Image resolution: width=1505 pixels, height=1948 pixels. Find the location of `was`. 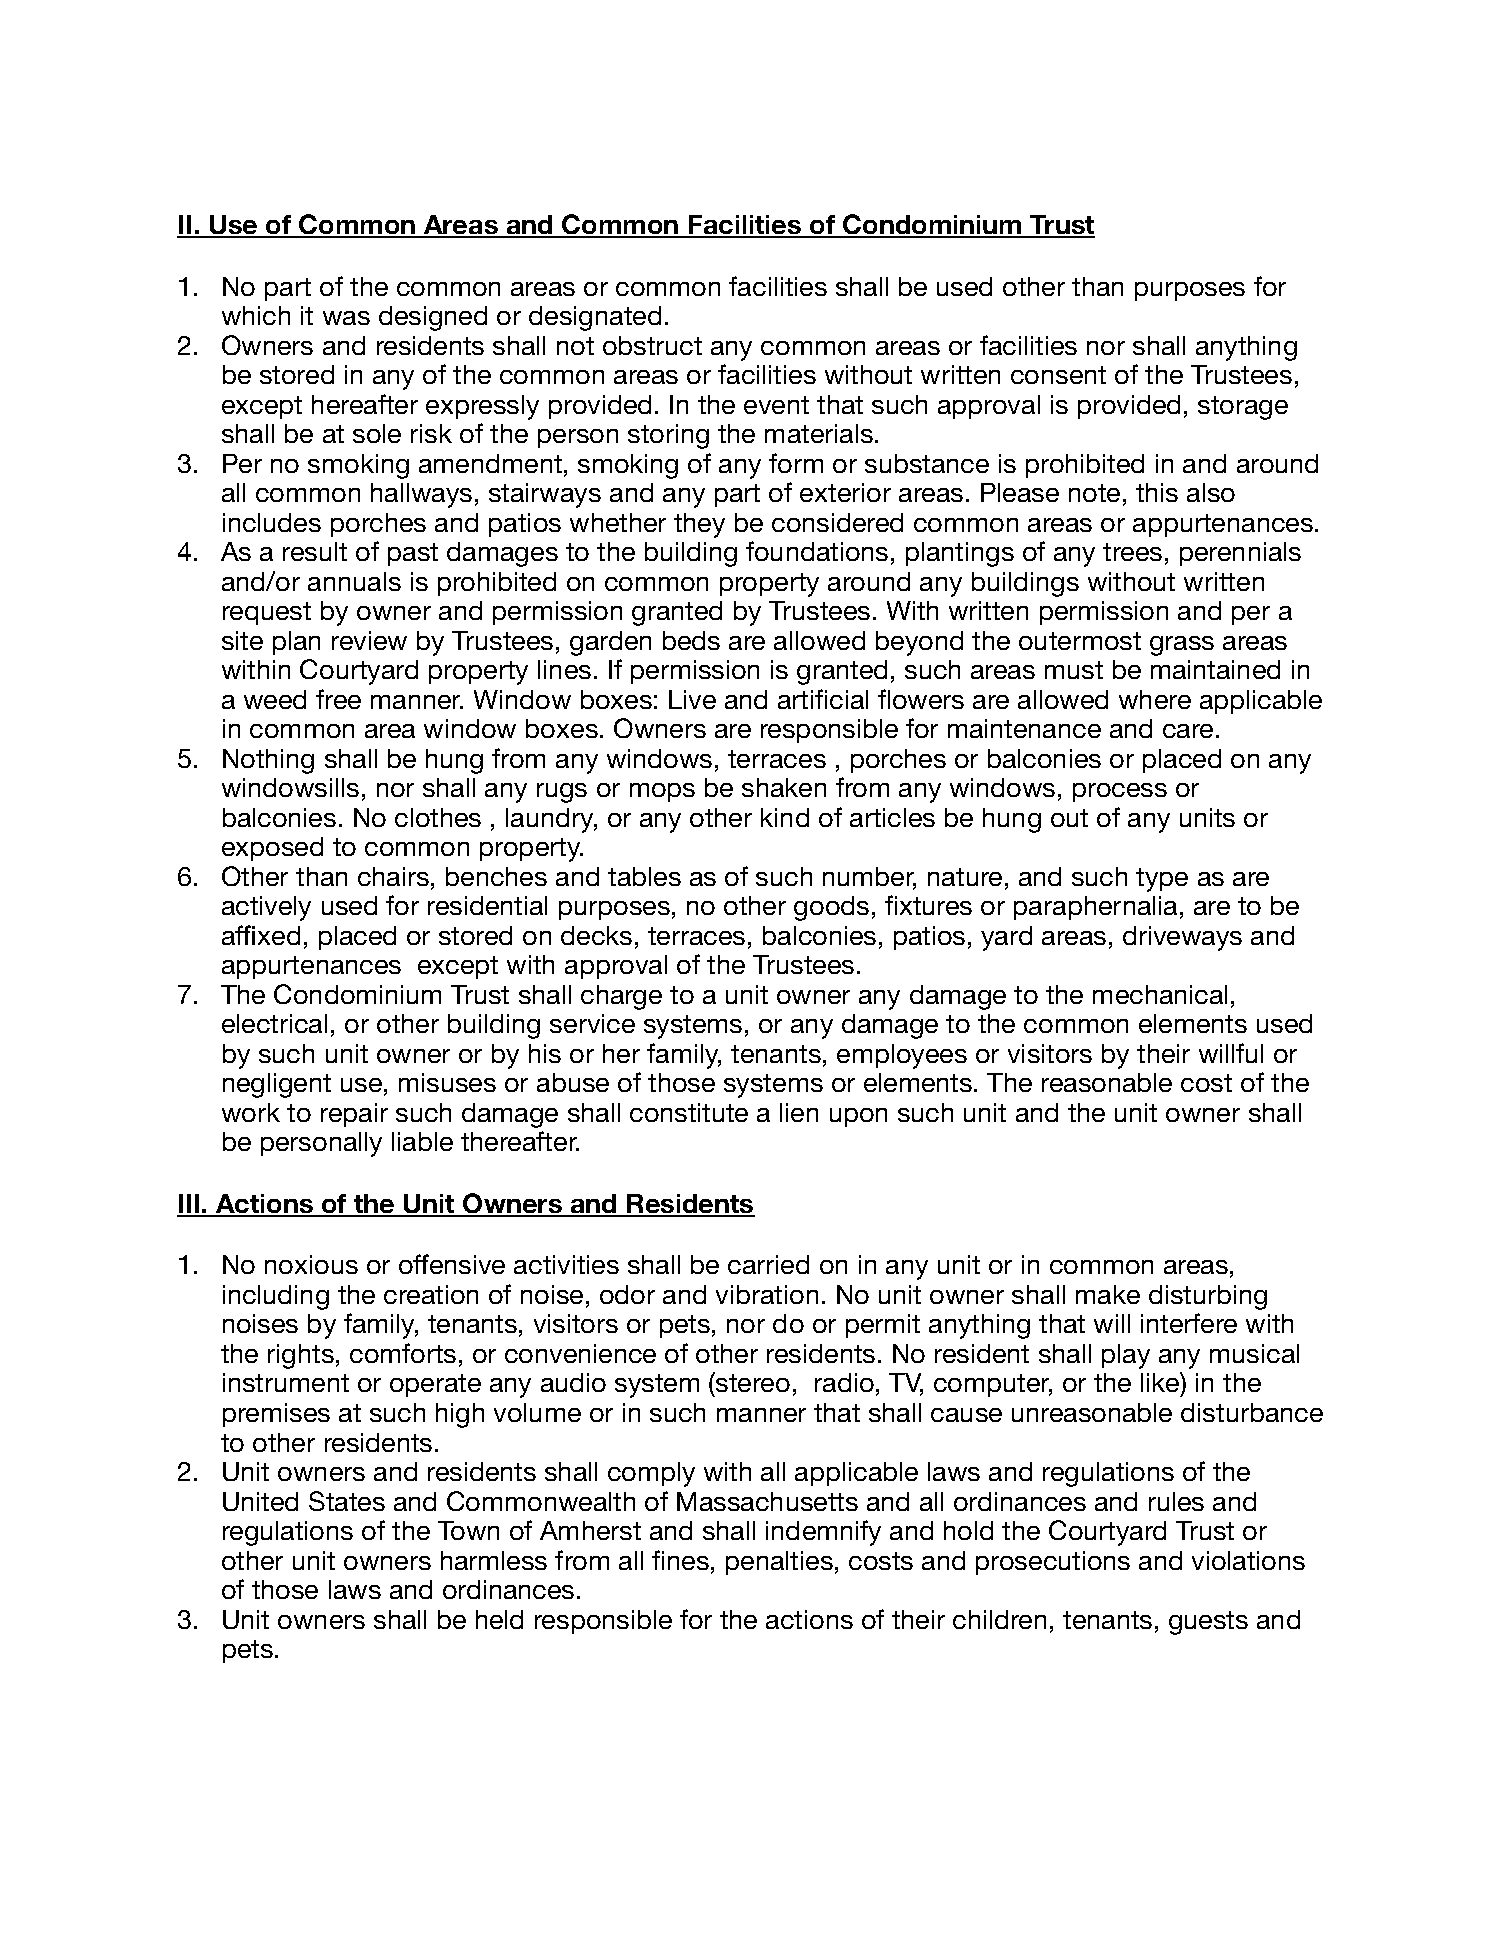

was is located at coordinates (346, 318).
